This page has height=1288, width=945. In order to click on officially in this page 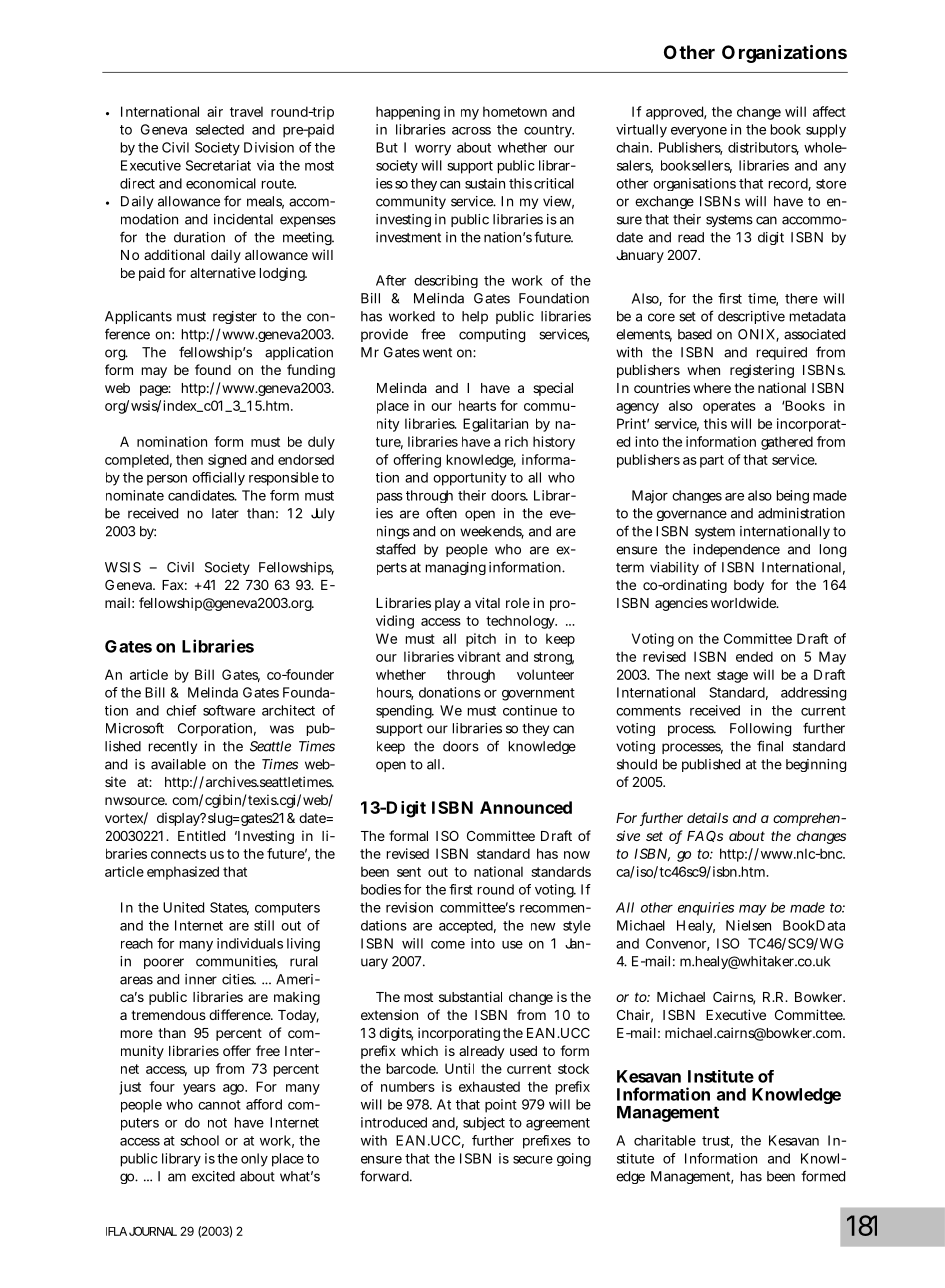, I will do `click(218, 479)`.
